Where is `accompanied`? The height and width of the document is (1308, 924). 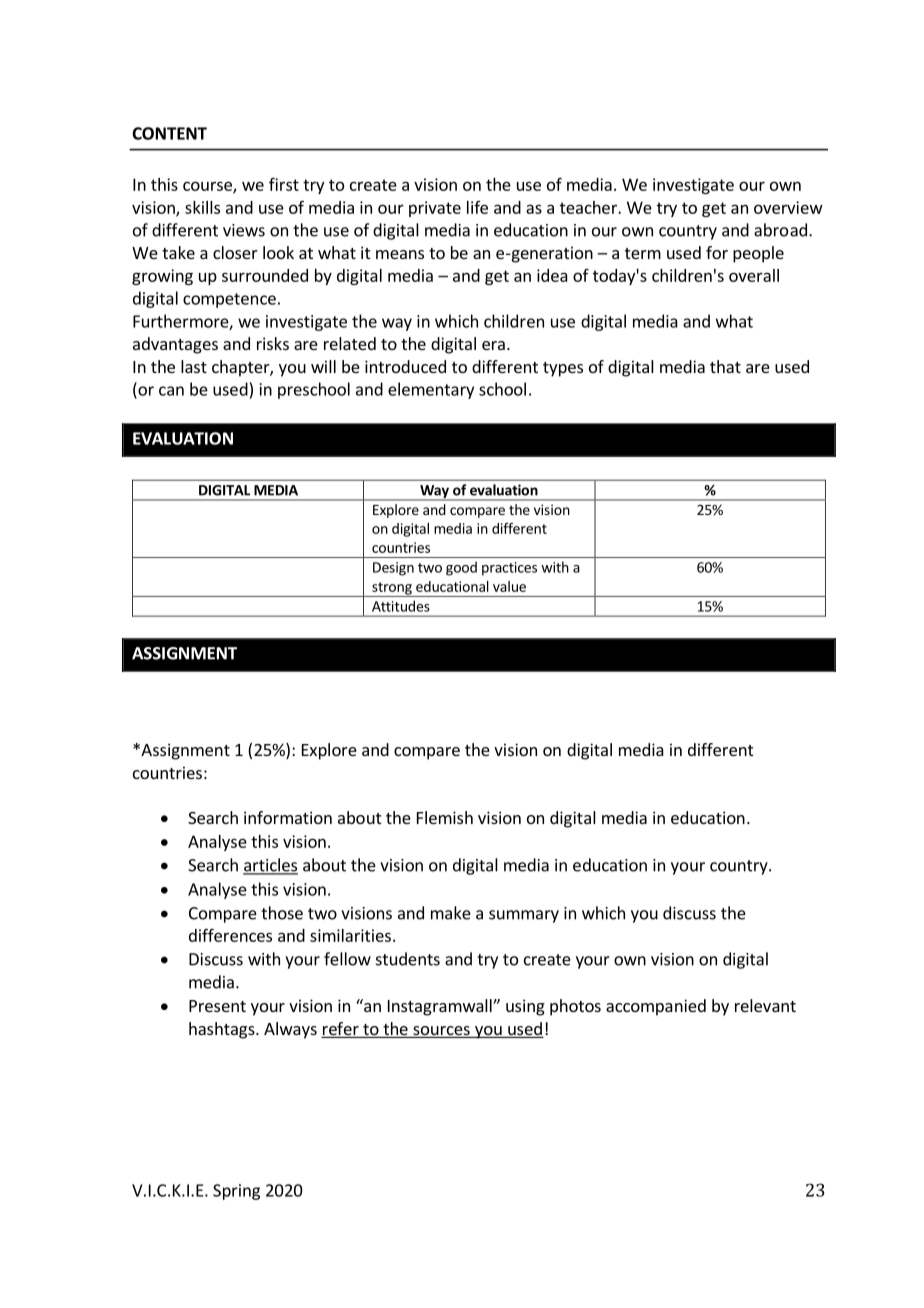
accompanied is located at coordinates (656, 1007).
